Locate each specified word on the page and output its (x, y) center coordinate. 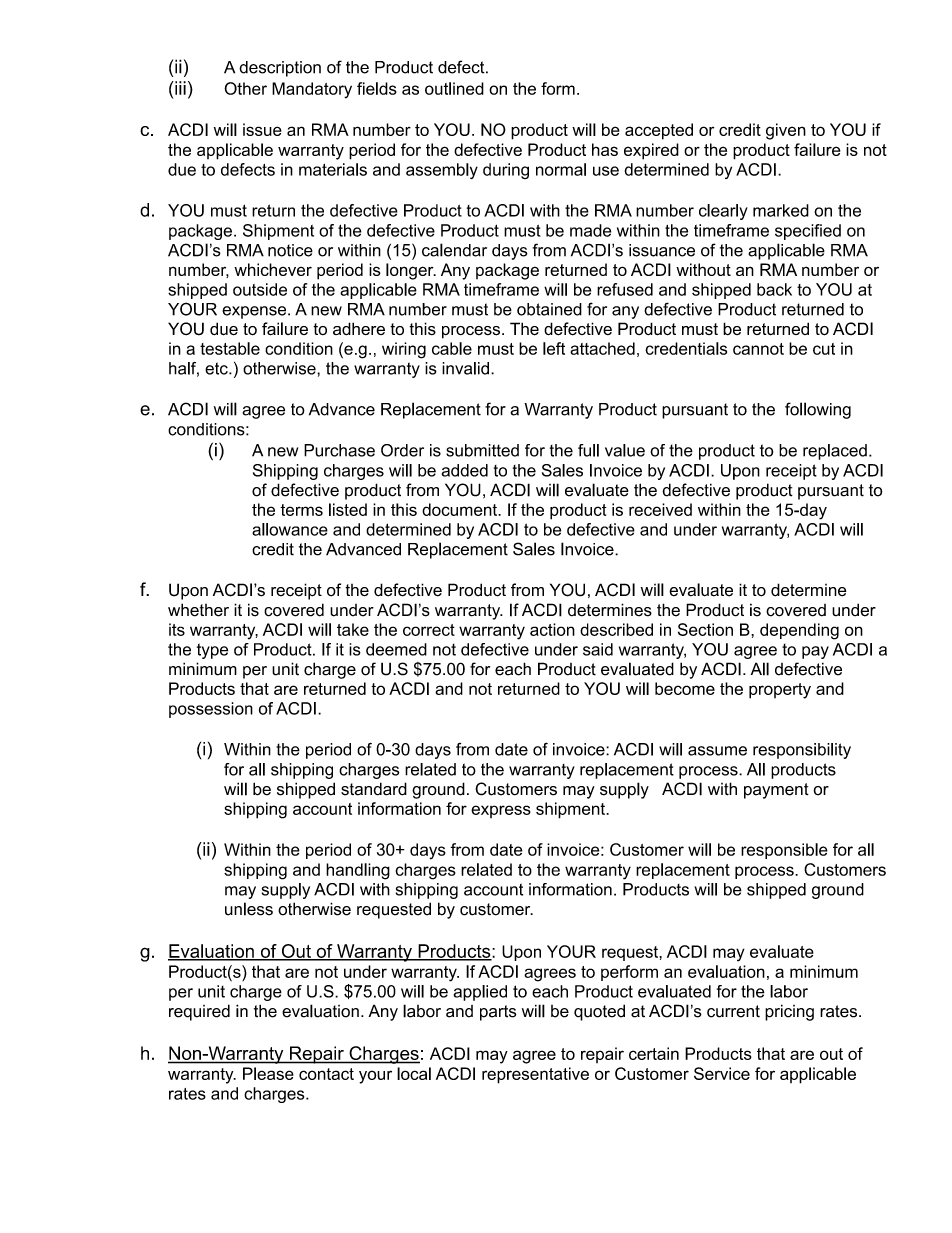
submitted (482, 450)
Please (268, 1073)
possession (211, 710)
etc (217, 368)
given (786, 131)
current (733, 1011)
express (501, 811)
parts (498, 1013)
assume (717, 751)
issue (262, 129)
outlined (454, 88)
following (818, 410)
